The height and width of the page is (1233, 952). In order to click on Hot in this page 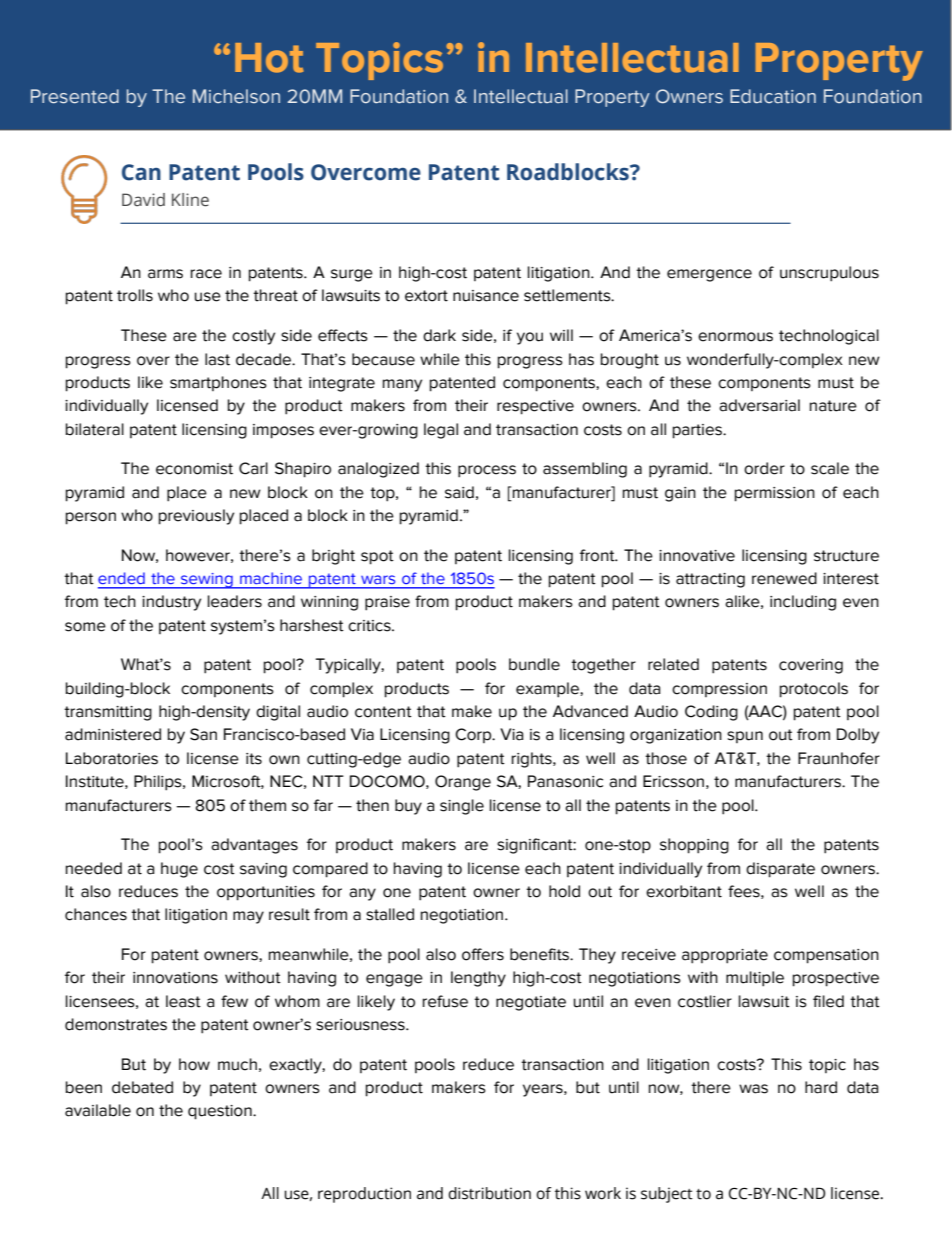, I will do `click(269, 58)`.
